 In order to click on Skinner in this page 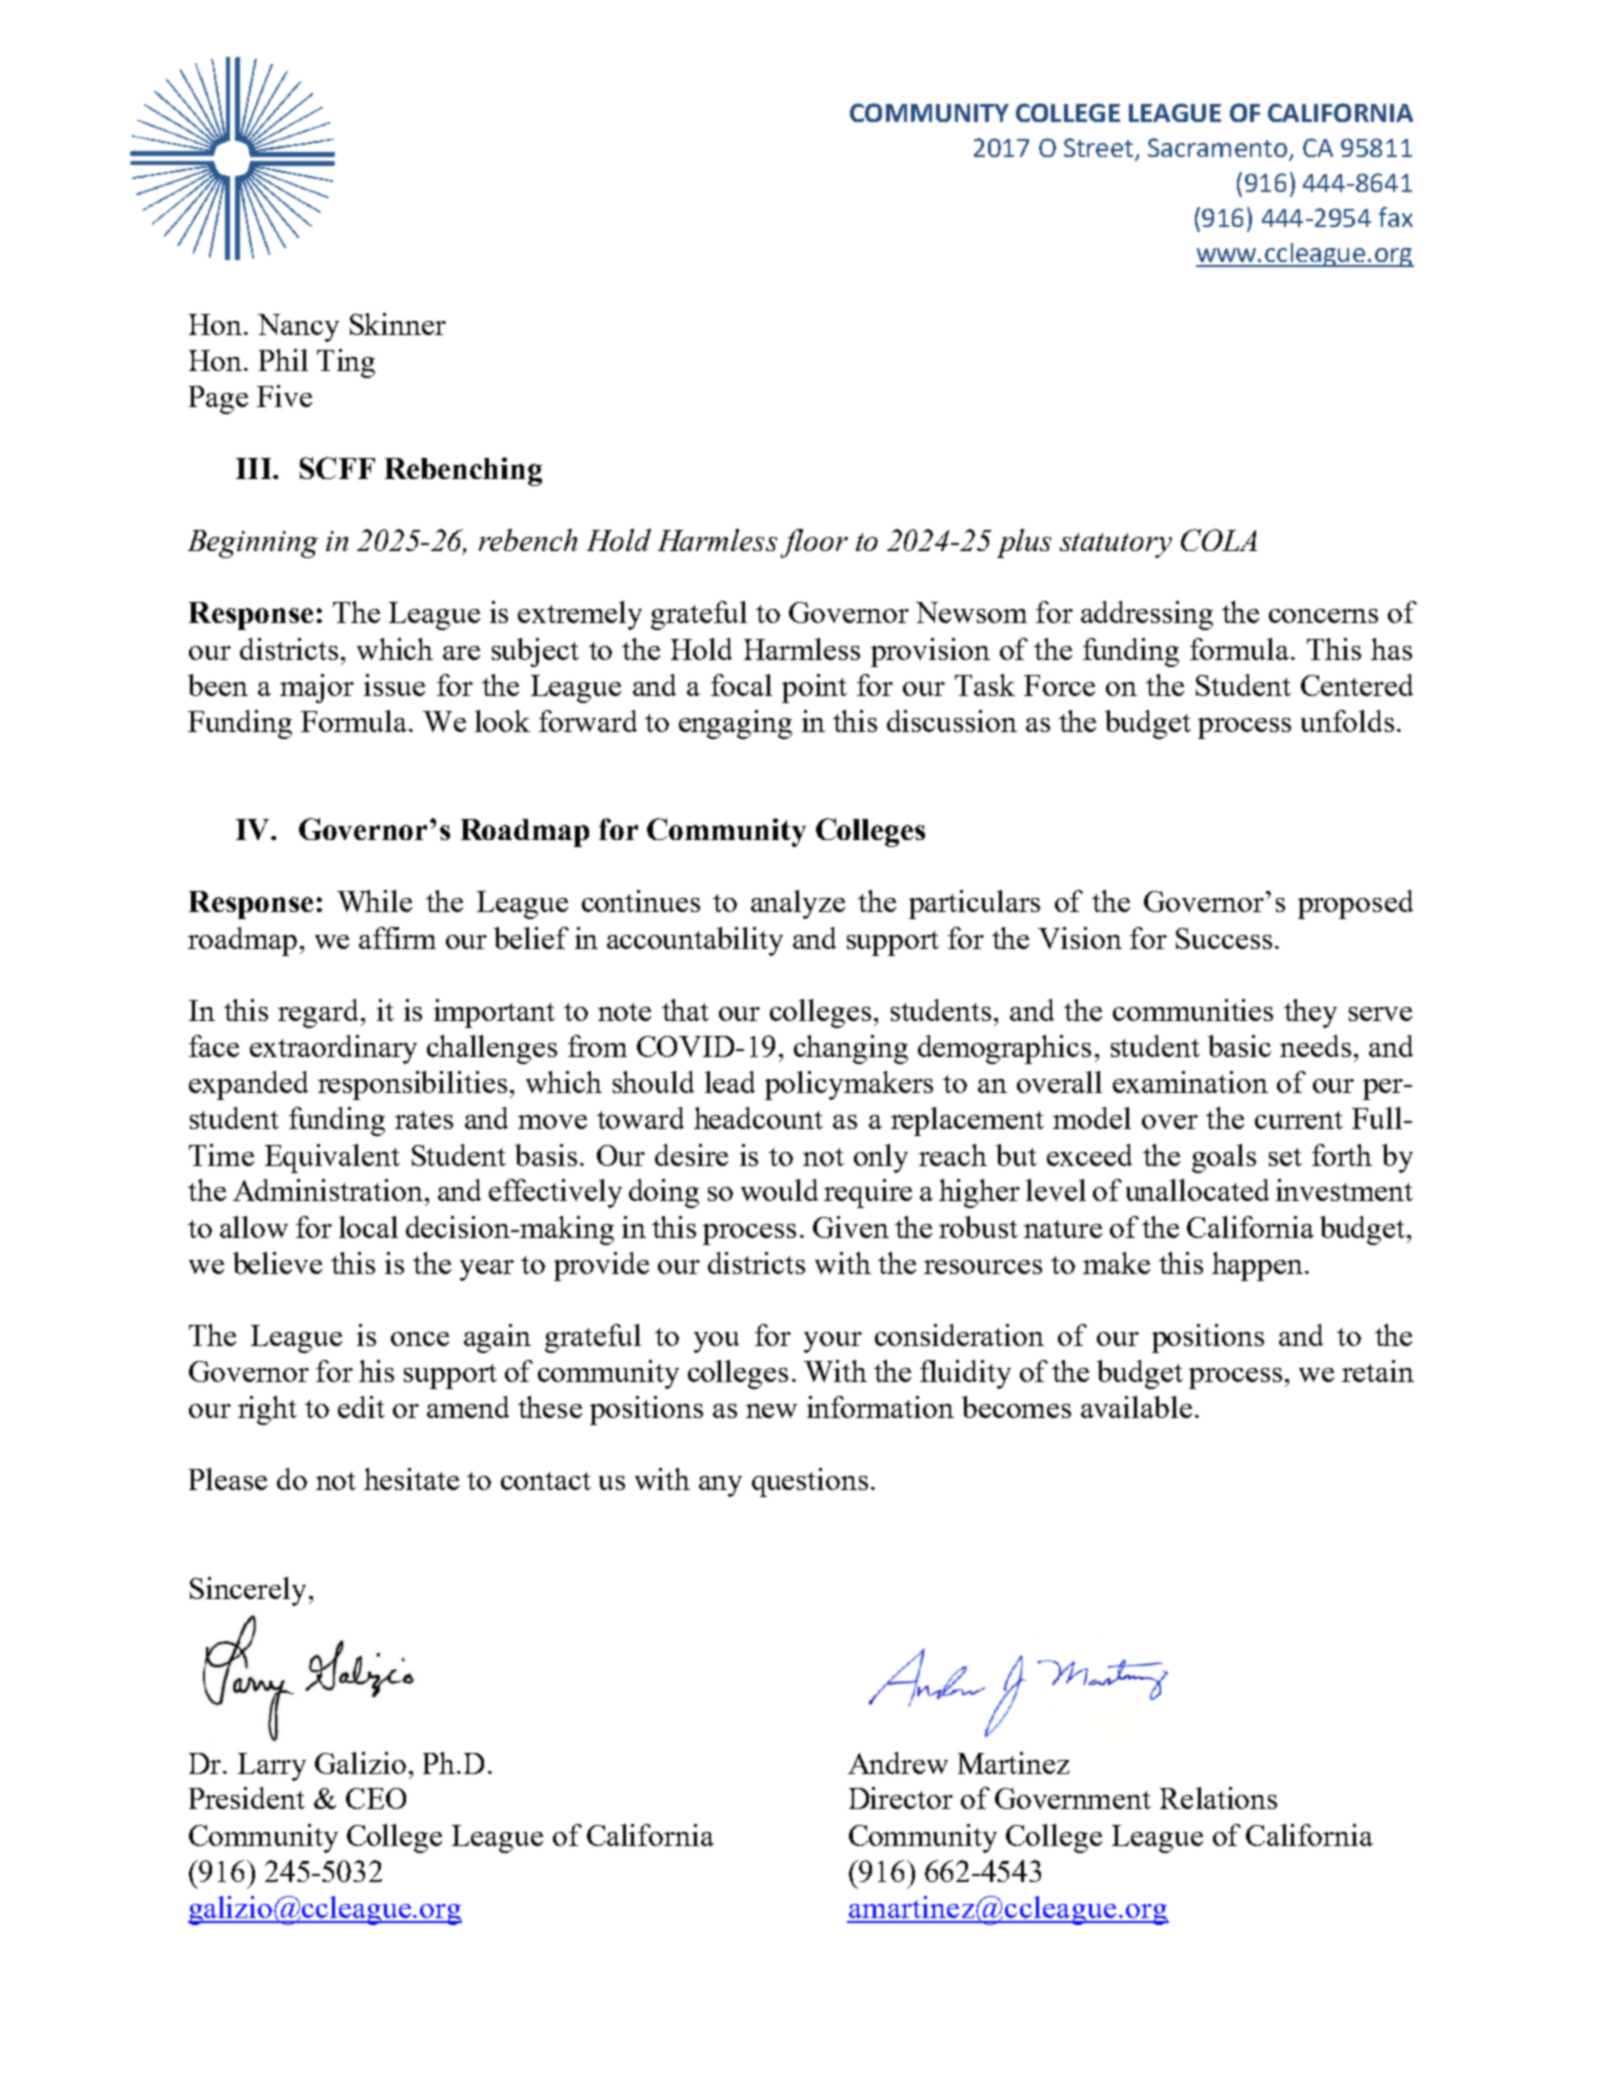, I will do `click(398, 324)`.
